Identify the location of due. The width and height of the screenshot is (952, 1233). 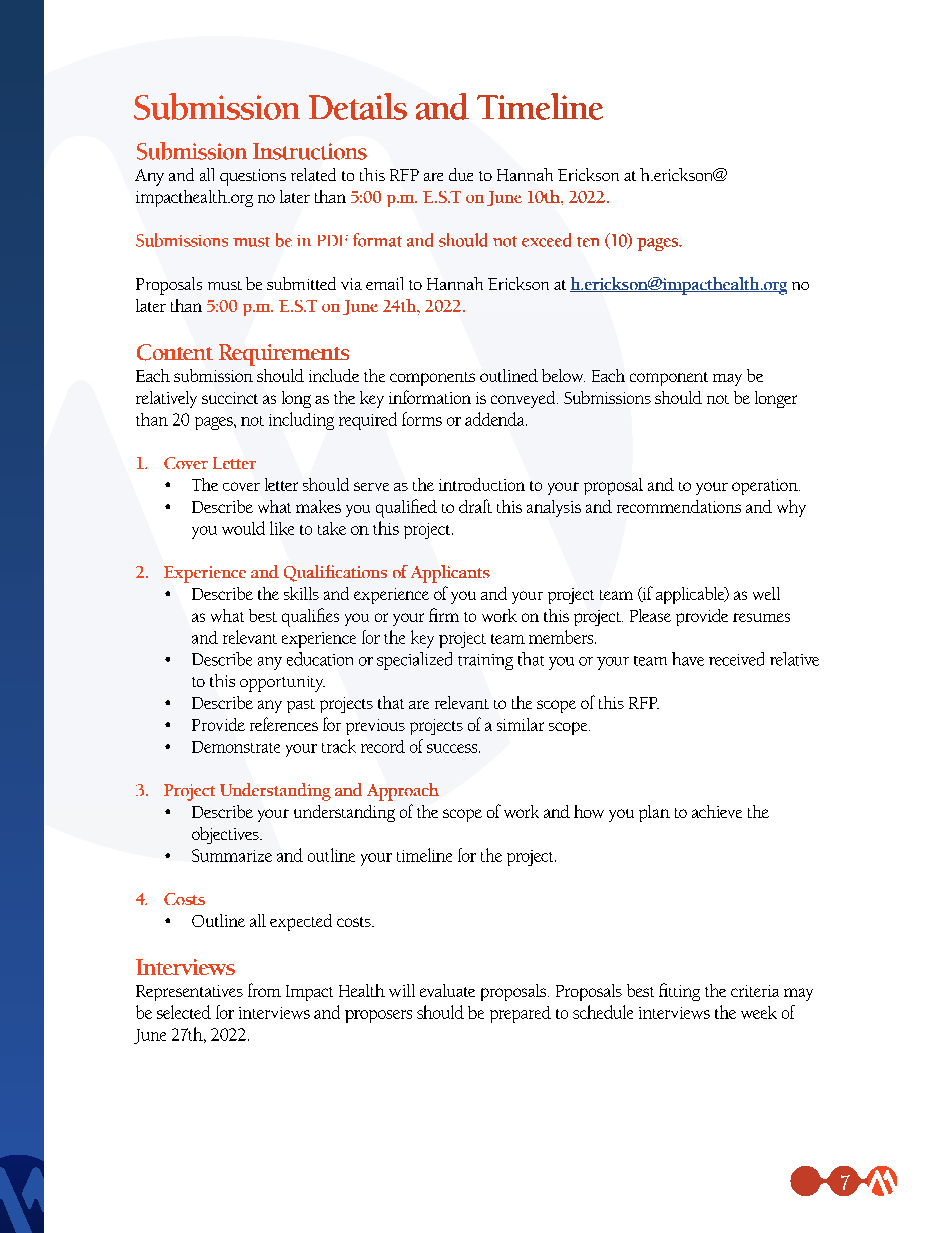
(461, 174).
